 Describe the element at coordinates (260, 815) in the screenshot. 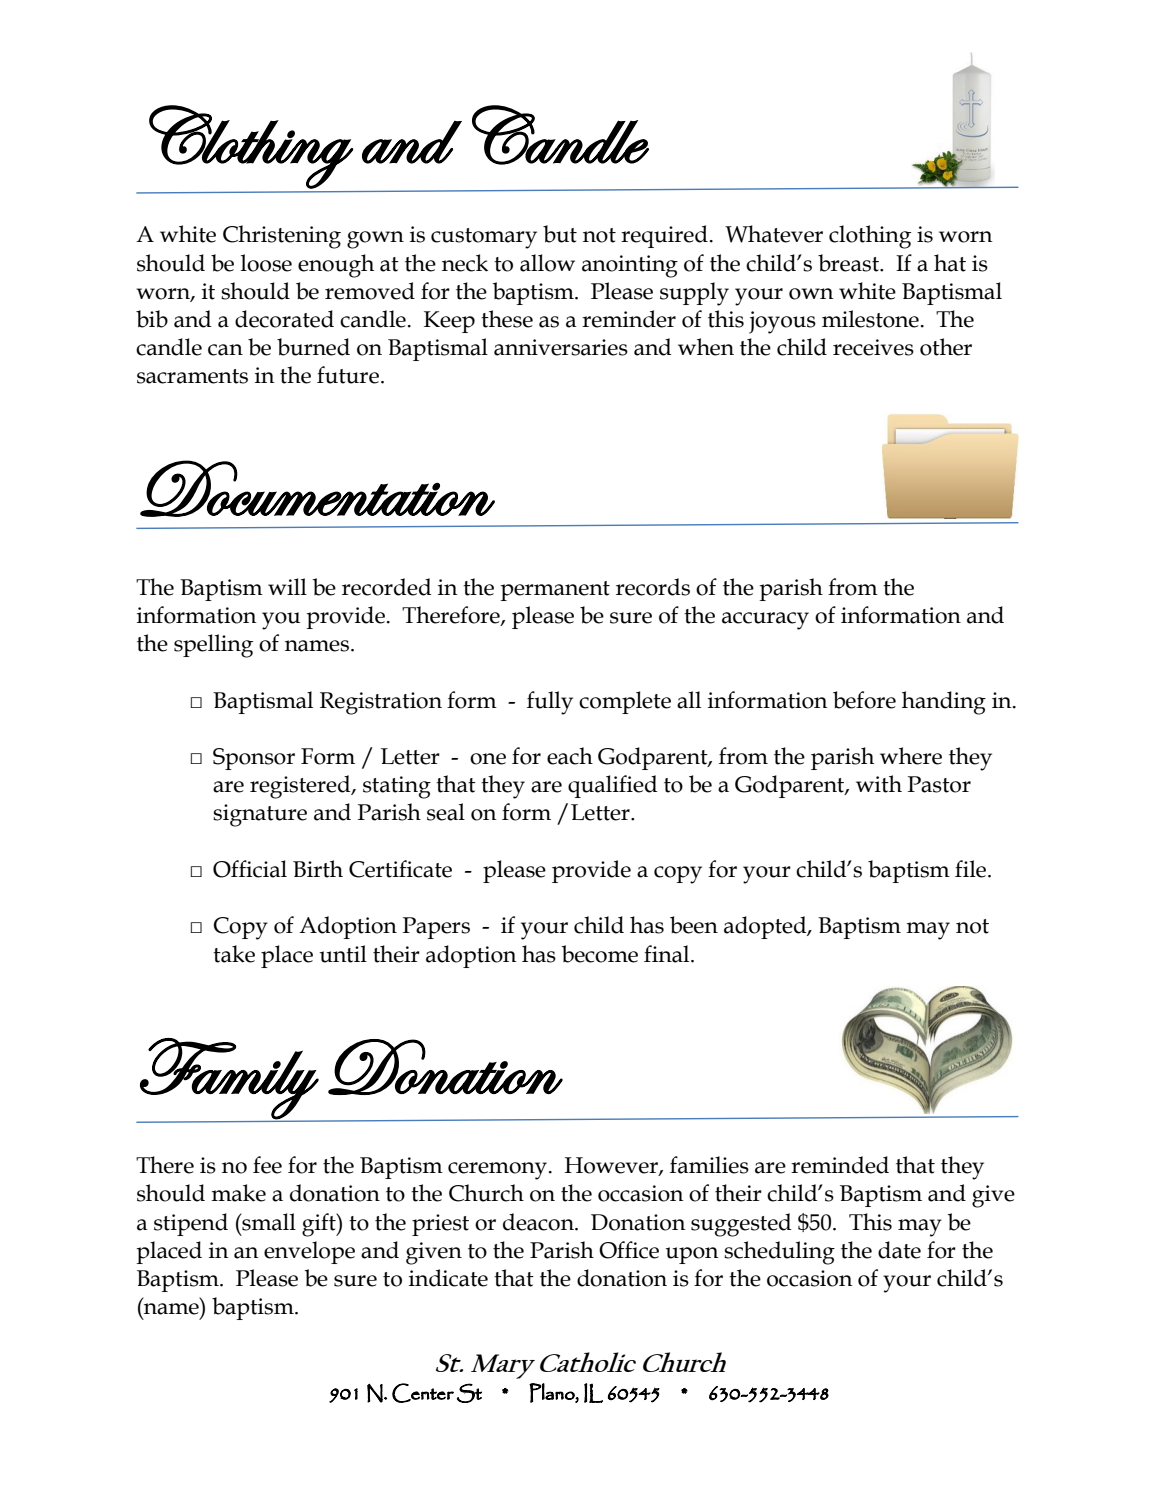

I see `signature` at that location.
